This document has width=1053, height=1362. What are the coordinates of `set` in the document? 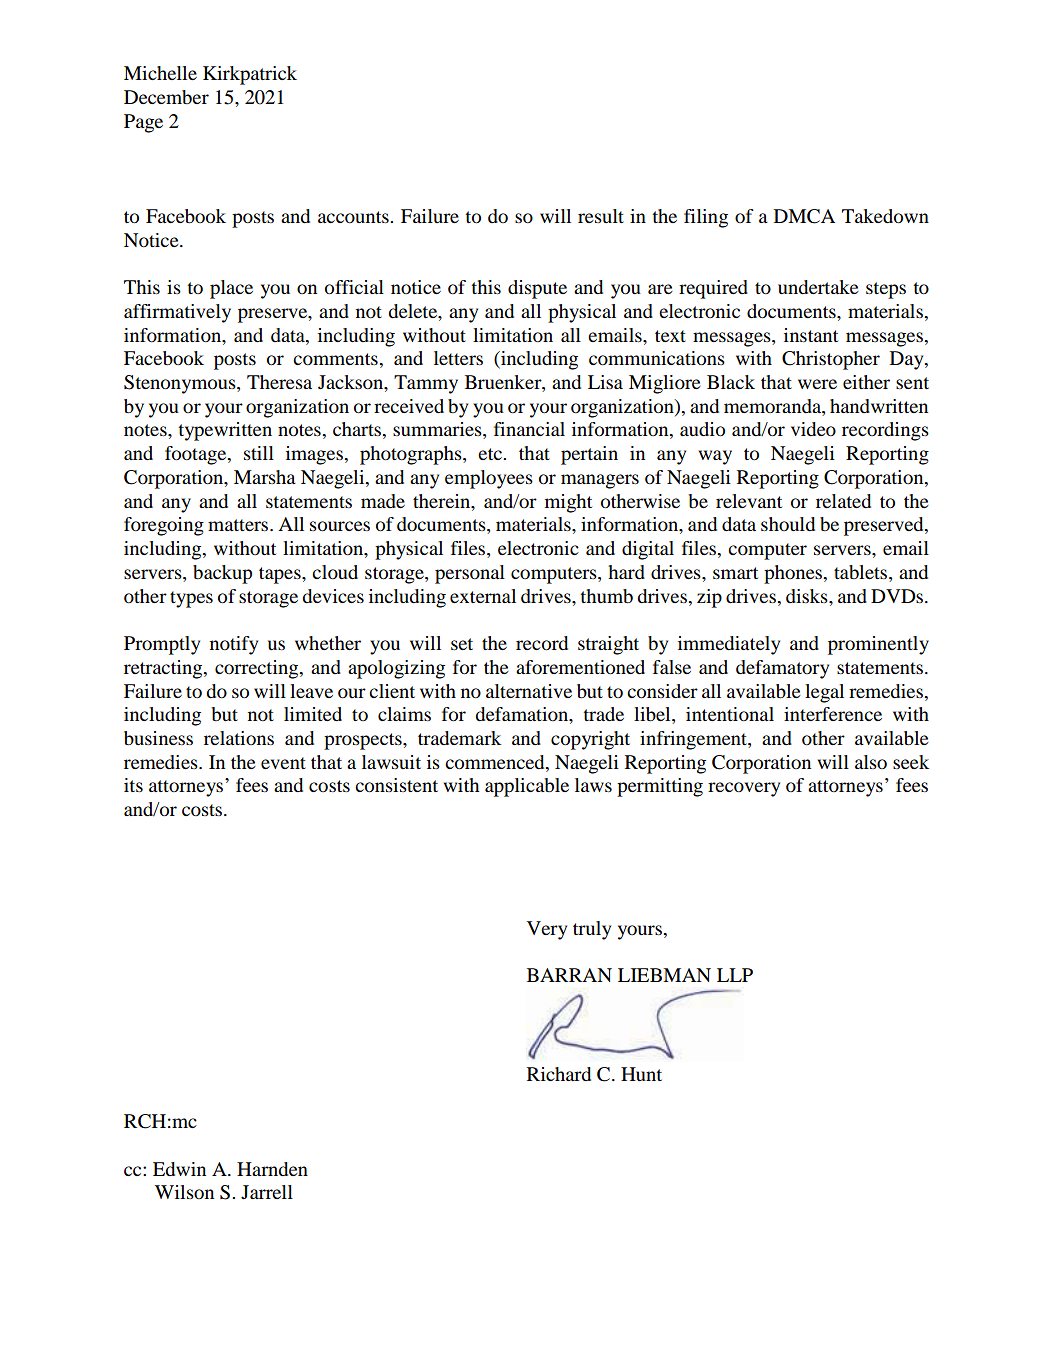 It's located at (462, 644).
